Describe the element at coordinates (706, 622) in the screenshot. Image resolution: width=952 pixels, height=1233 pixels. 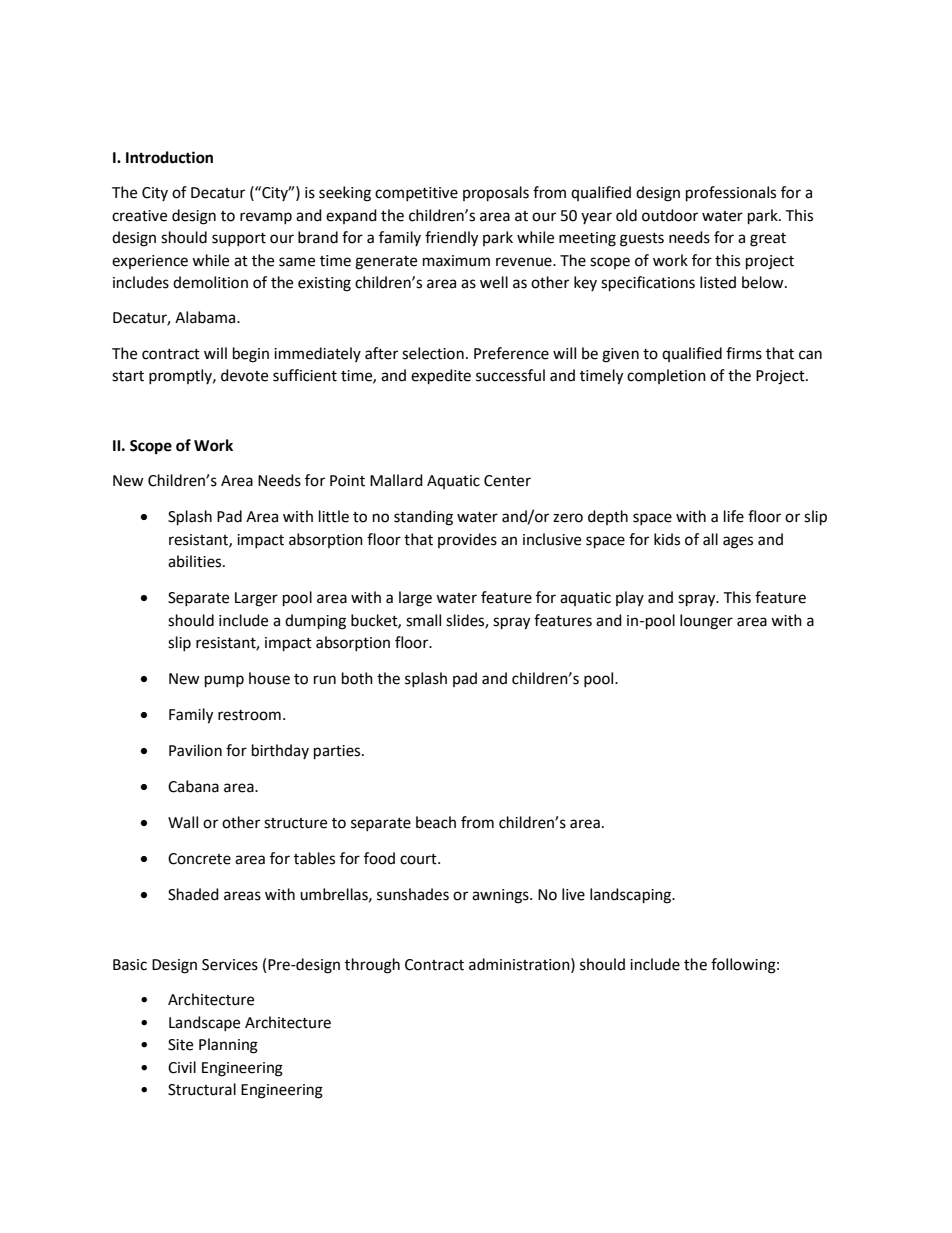
I see `lounger` at that location.
